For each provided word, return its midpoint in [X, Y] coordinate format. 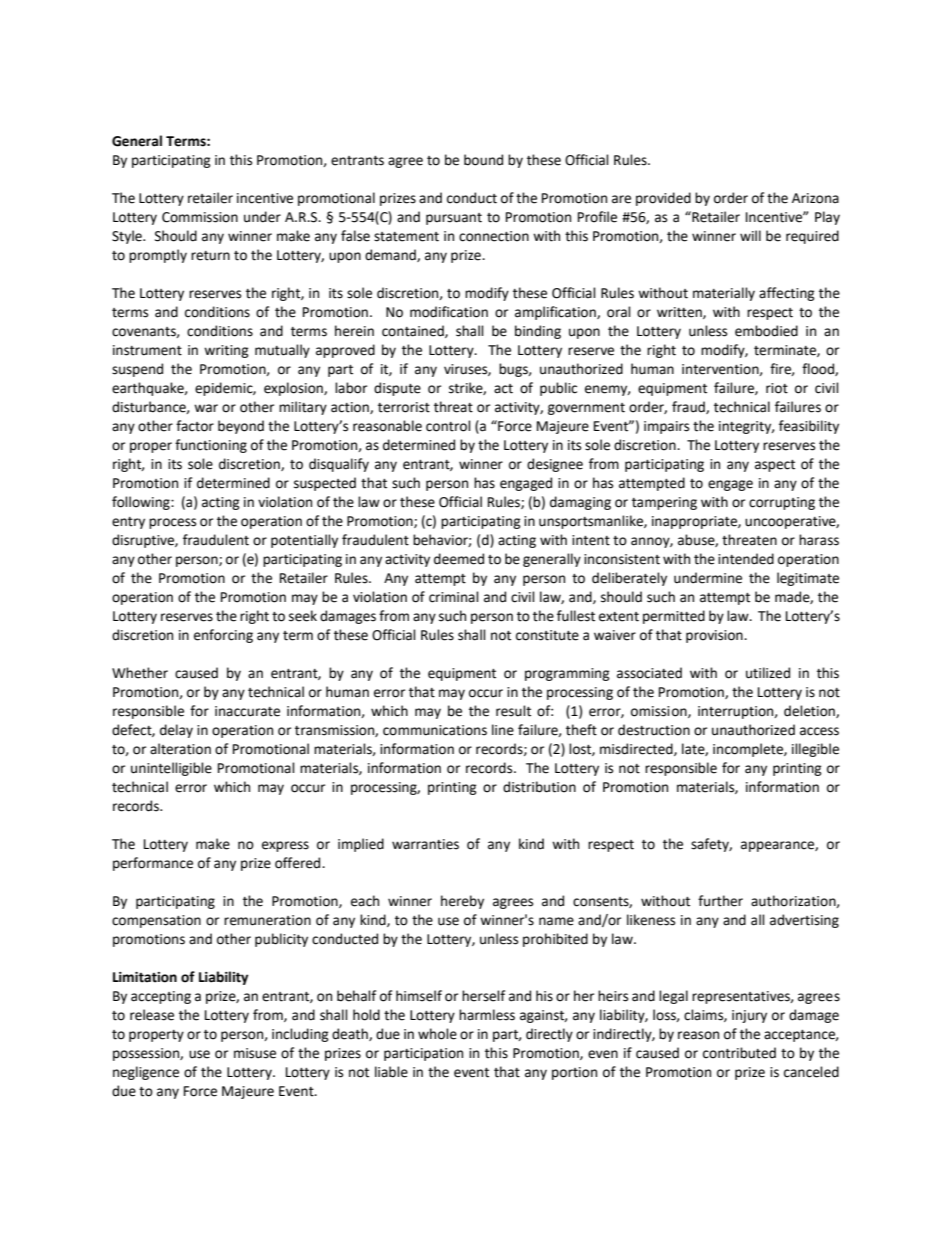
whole [437, 1034]
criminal [454, 597]
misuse [255, 1053]
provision [715, 636]
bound [483, 160]
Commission [200, 217]
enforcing [223, 636]
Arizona [815, 198]
